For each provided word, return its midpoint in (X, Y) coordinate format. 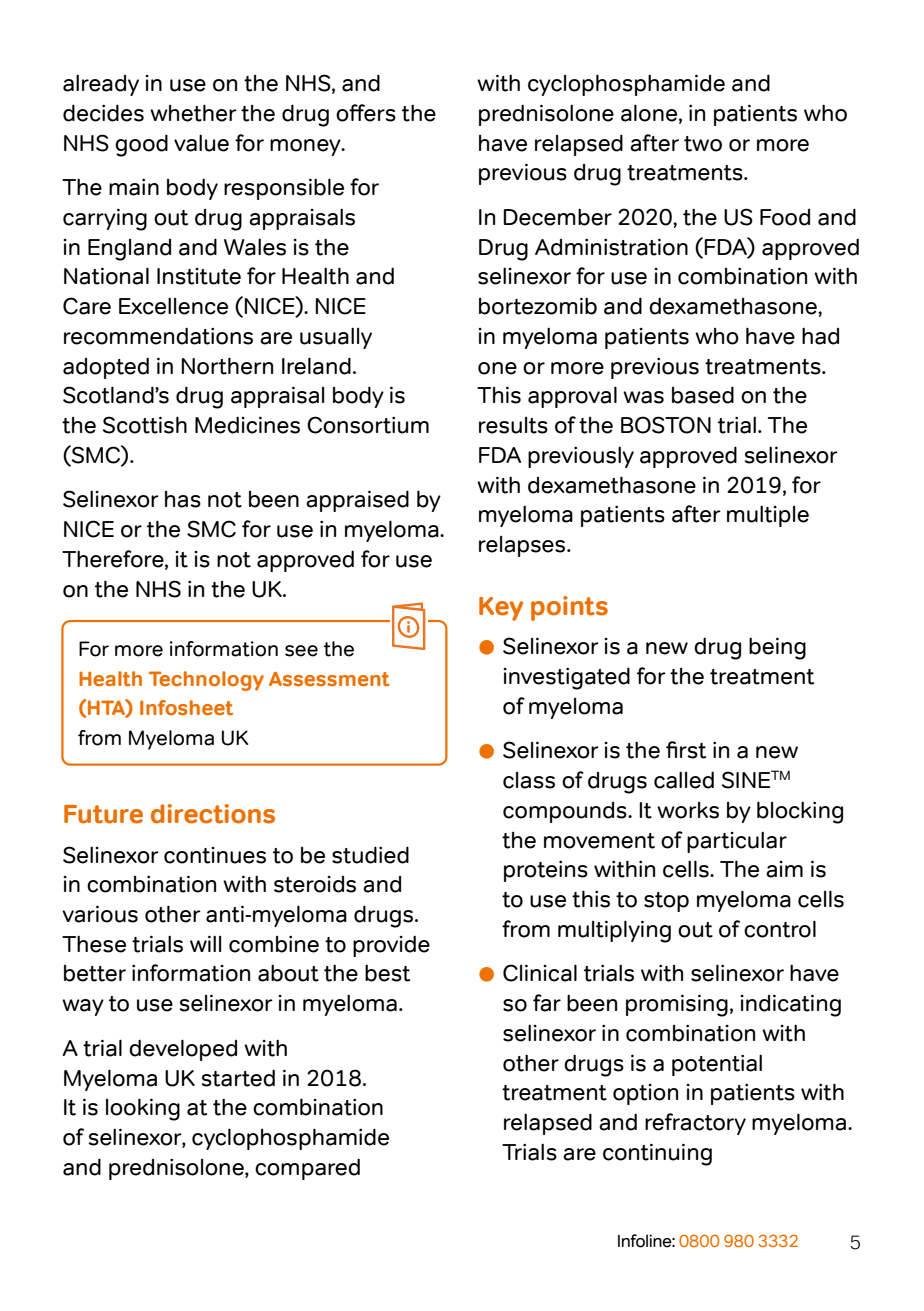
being (777, 648)
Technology (206, 681)
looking (143, 1109)
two (703, 144)
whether (193, 113)
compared (307, 1169)
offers (366, 113)
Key (501, 609)
